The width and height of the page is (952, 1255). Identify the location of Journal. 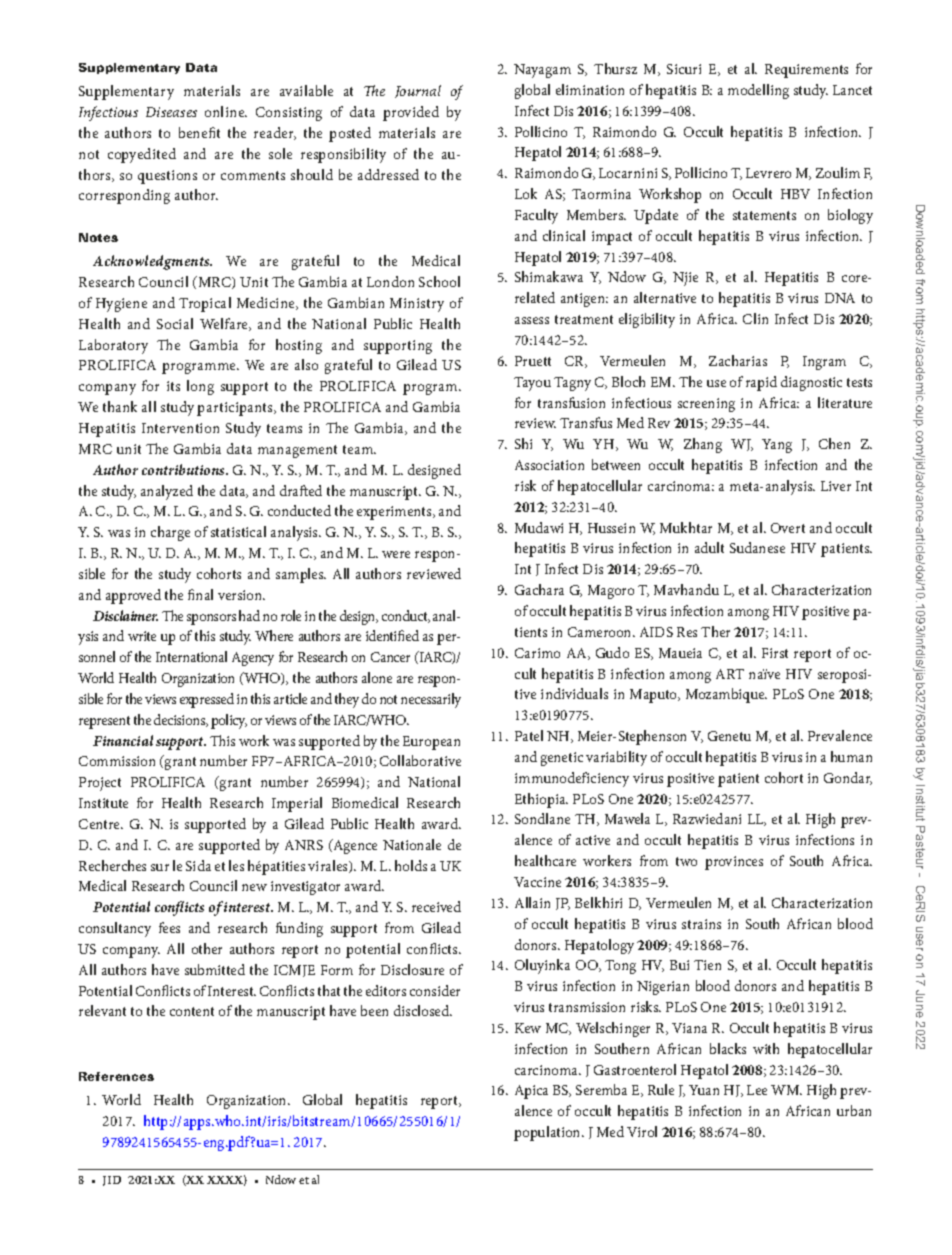
(418, 91).
